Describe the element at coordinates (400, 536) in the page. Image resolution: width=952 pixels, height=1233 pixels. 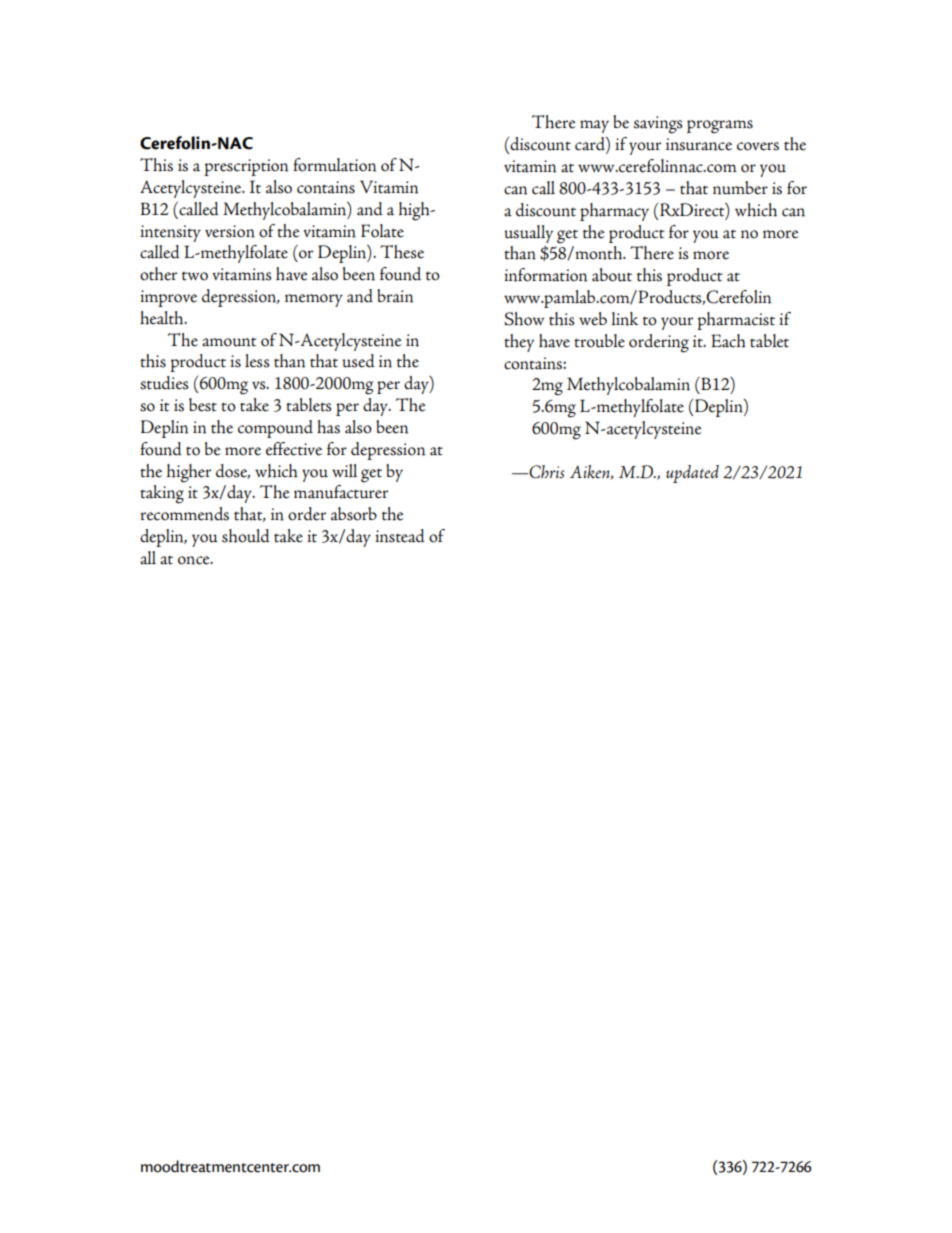
I see `instead` at that location.
